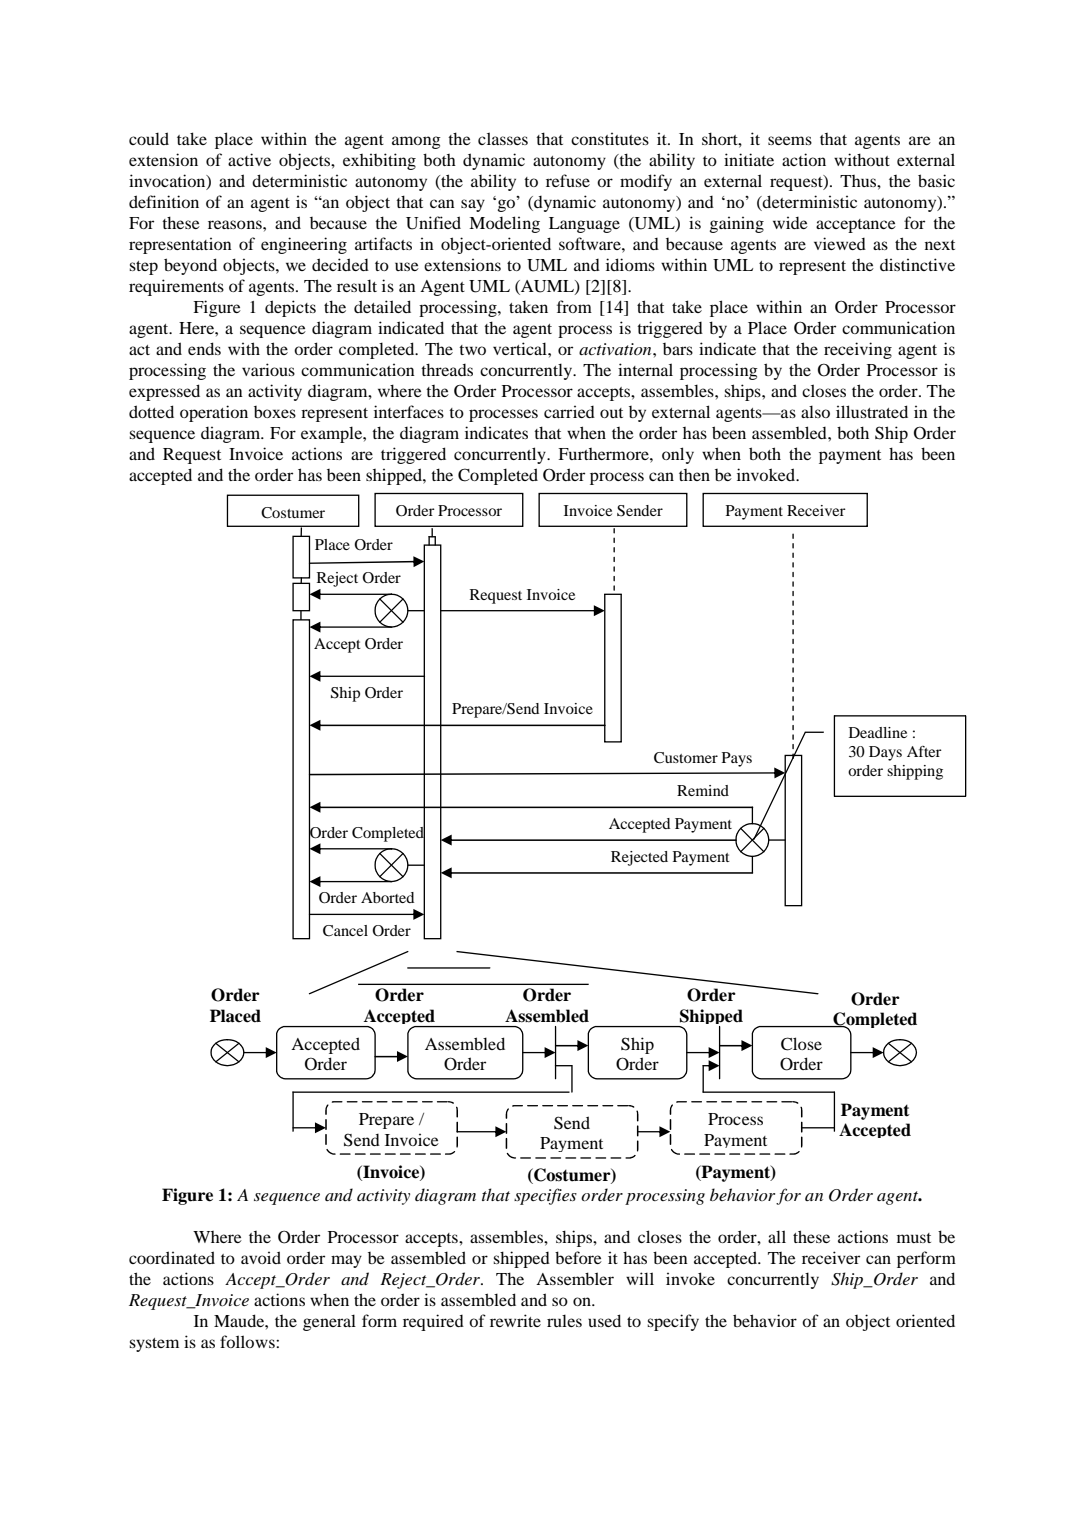  I want to click on Deadline, so click(878, 732).
